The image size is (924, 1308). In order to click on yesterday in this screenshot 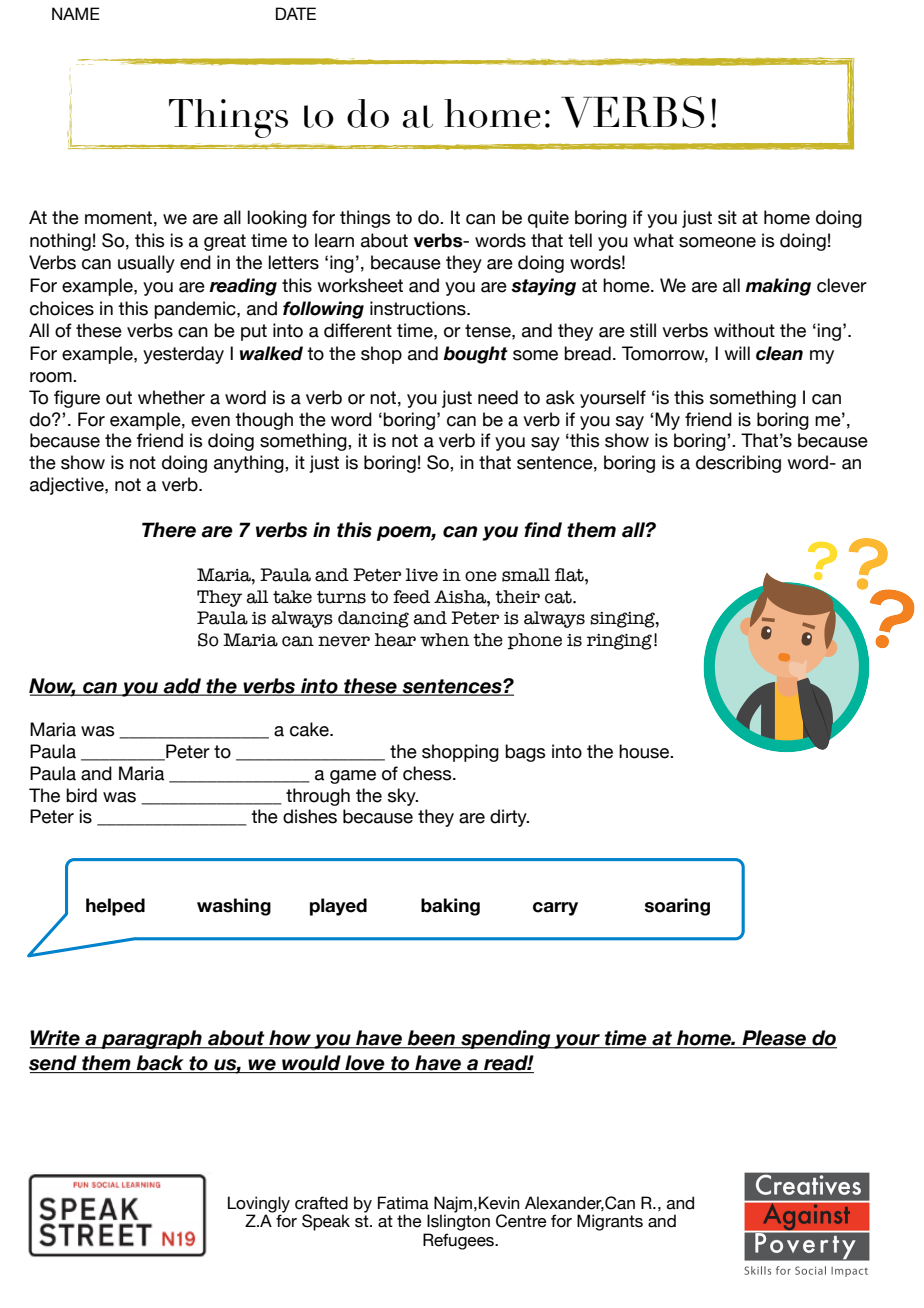, I will do `click(183, 355)`.
